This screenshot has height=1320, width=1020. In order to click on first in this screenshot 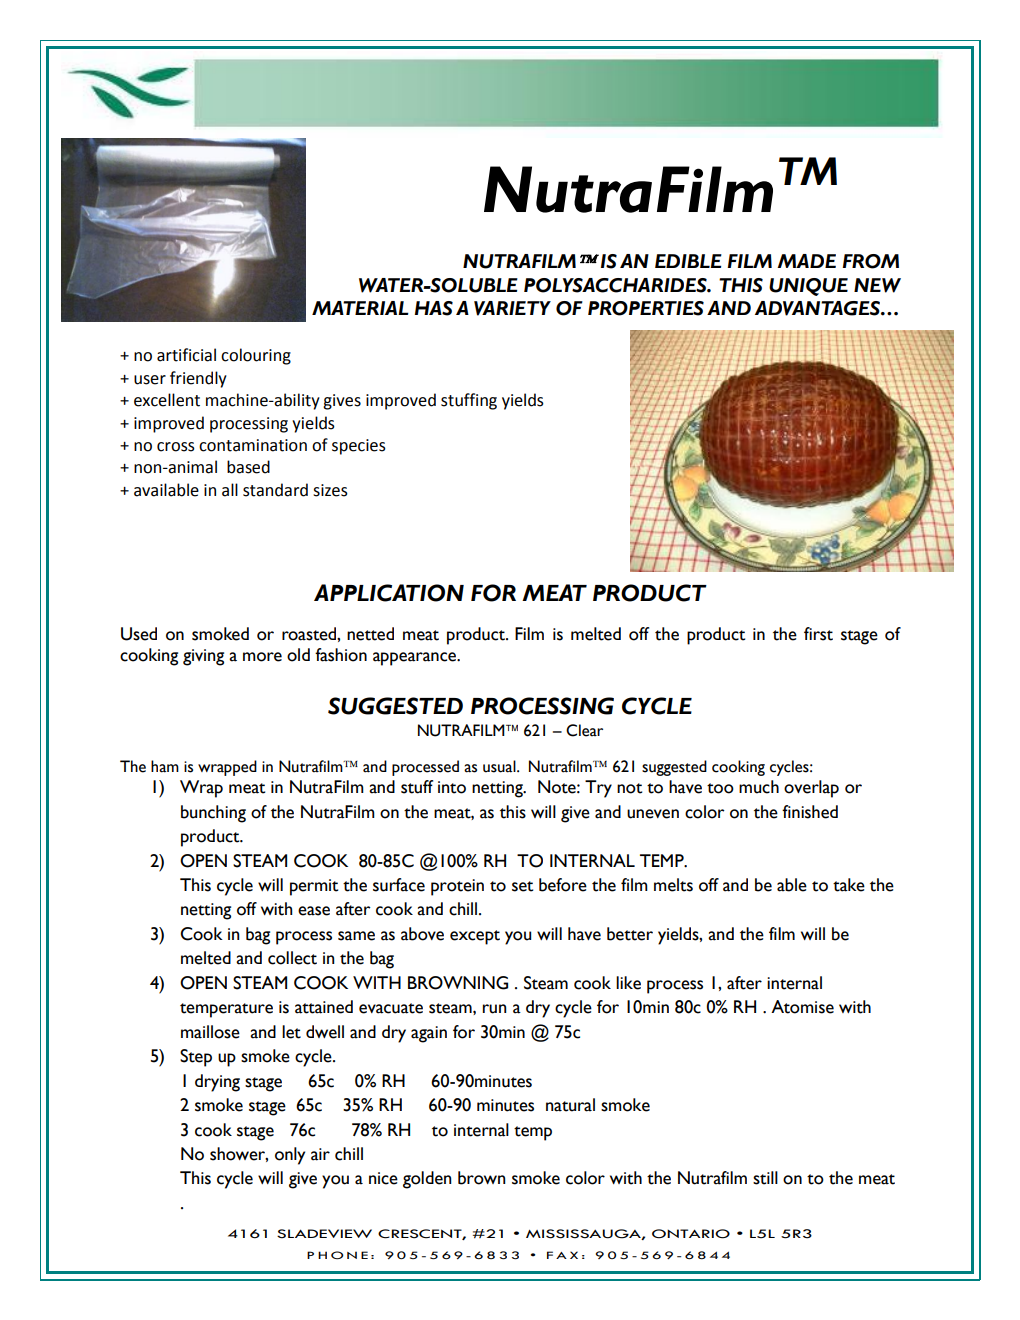, I will do `click(818, 634)`.
